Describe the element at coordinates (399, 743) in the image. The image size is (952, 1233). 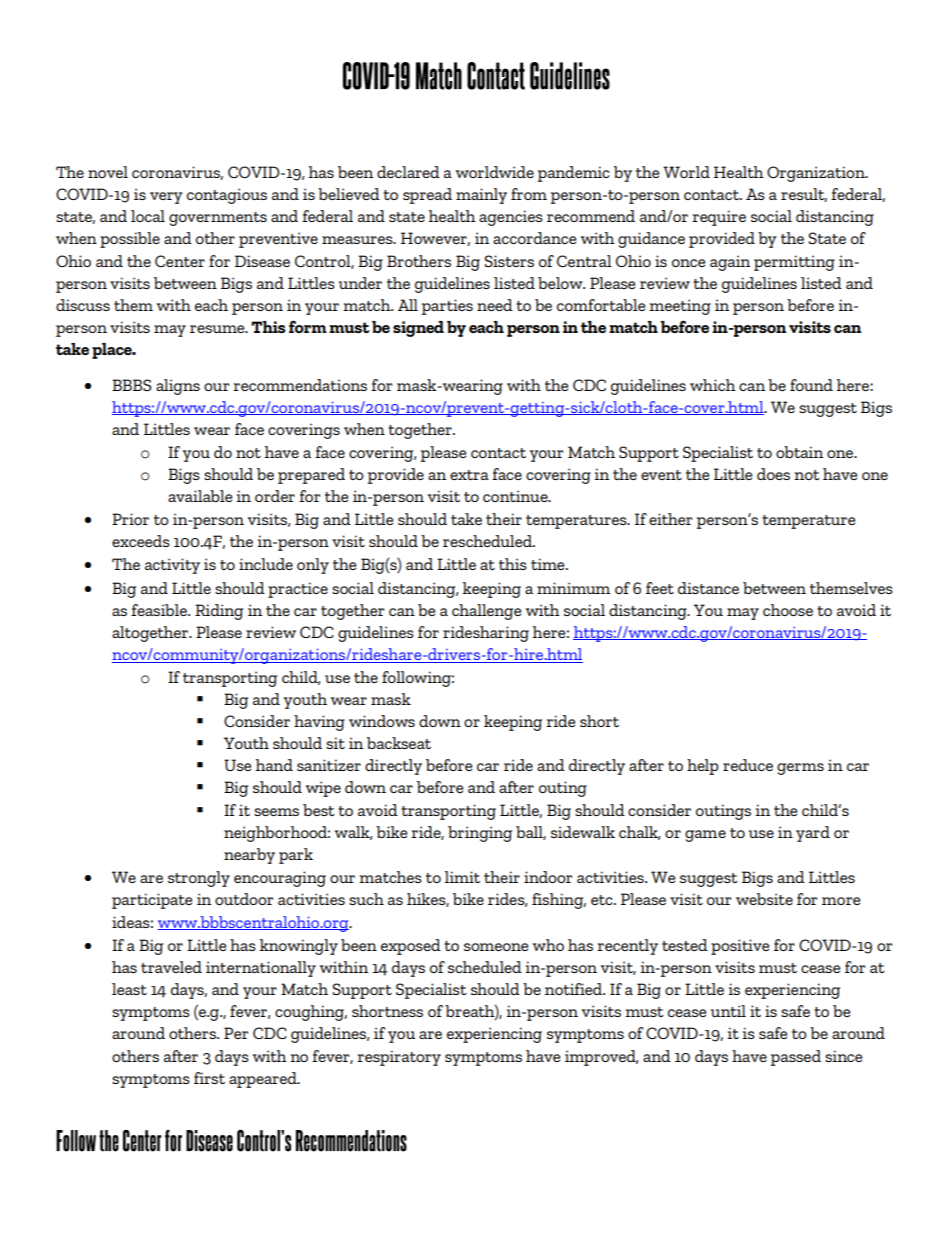
I see `backseat` at that location.
